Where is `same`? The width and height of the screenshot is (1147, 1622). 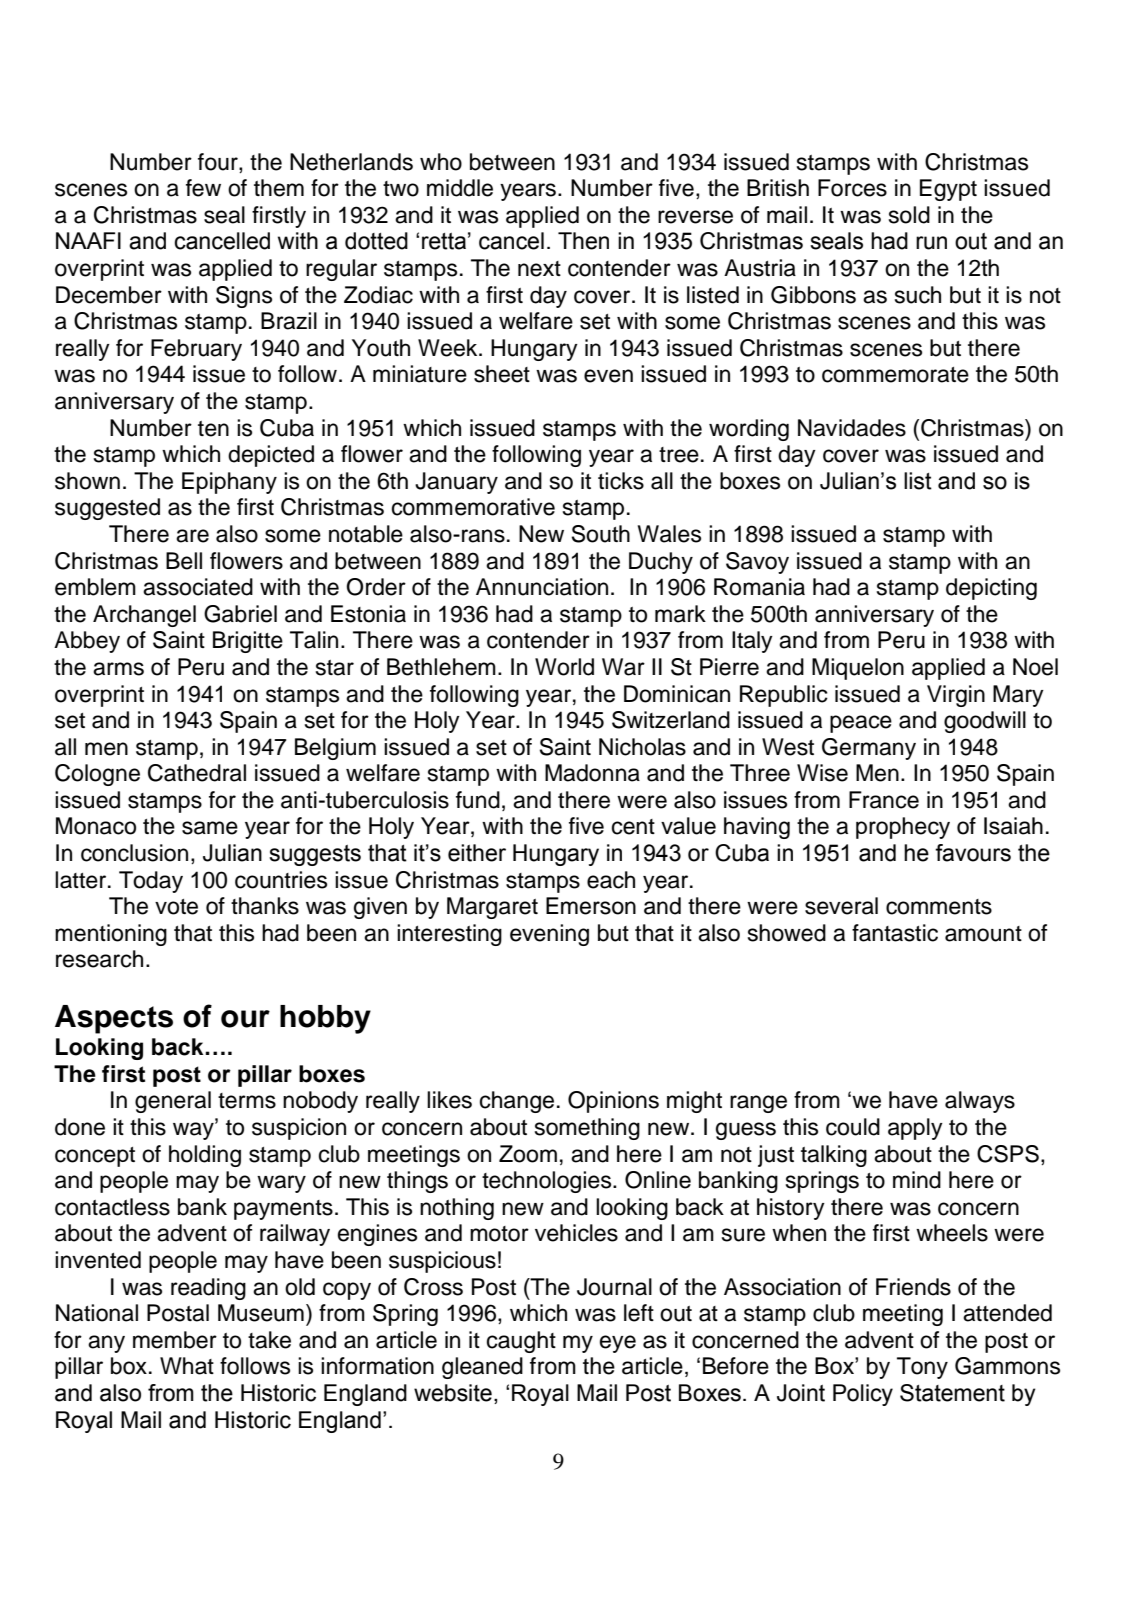
same is located at coordinates (210, 828).
